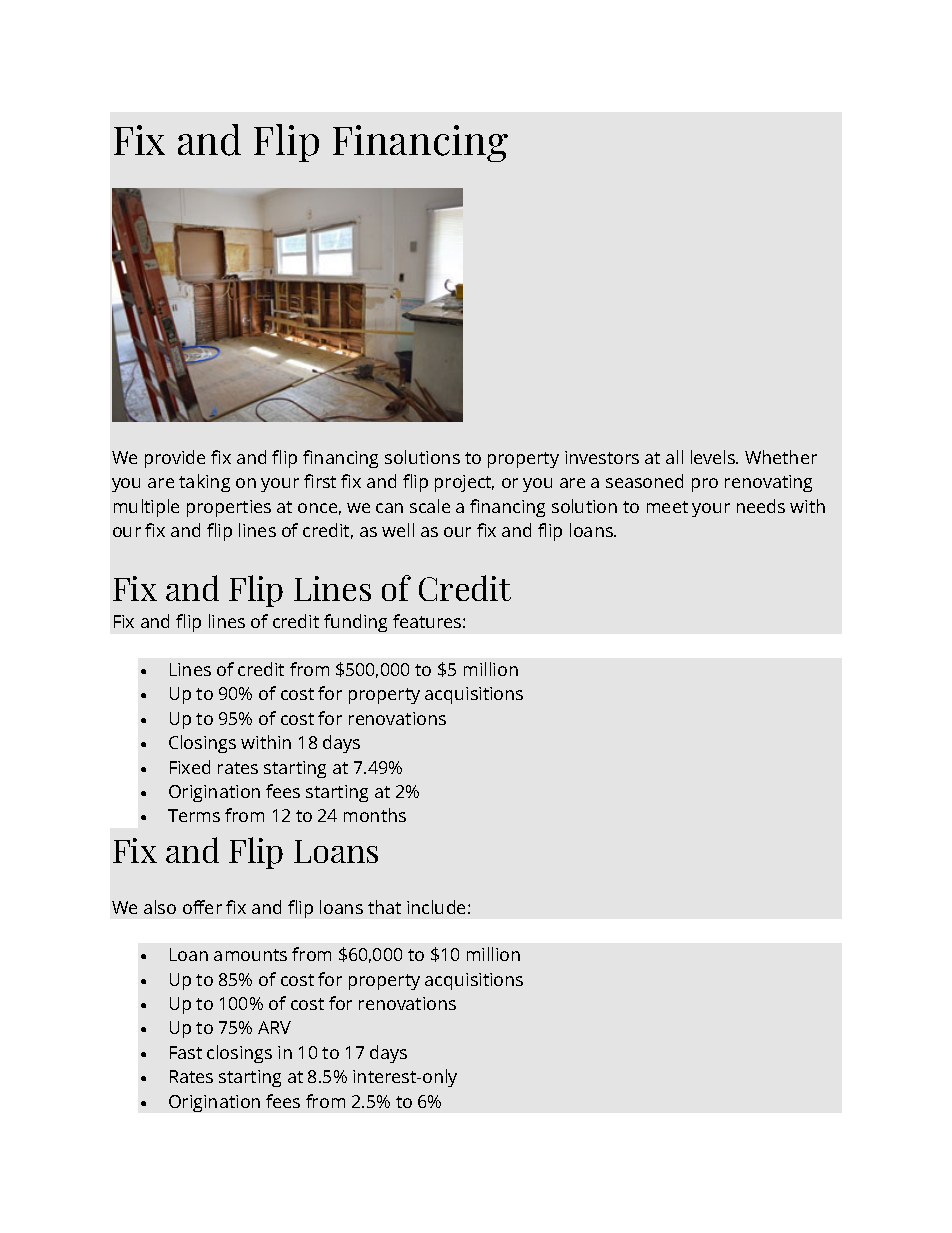  What do you see at coordinates (186, 1052) in the image?
I see `Fast` at bounding box center [186, 1052].
